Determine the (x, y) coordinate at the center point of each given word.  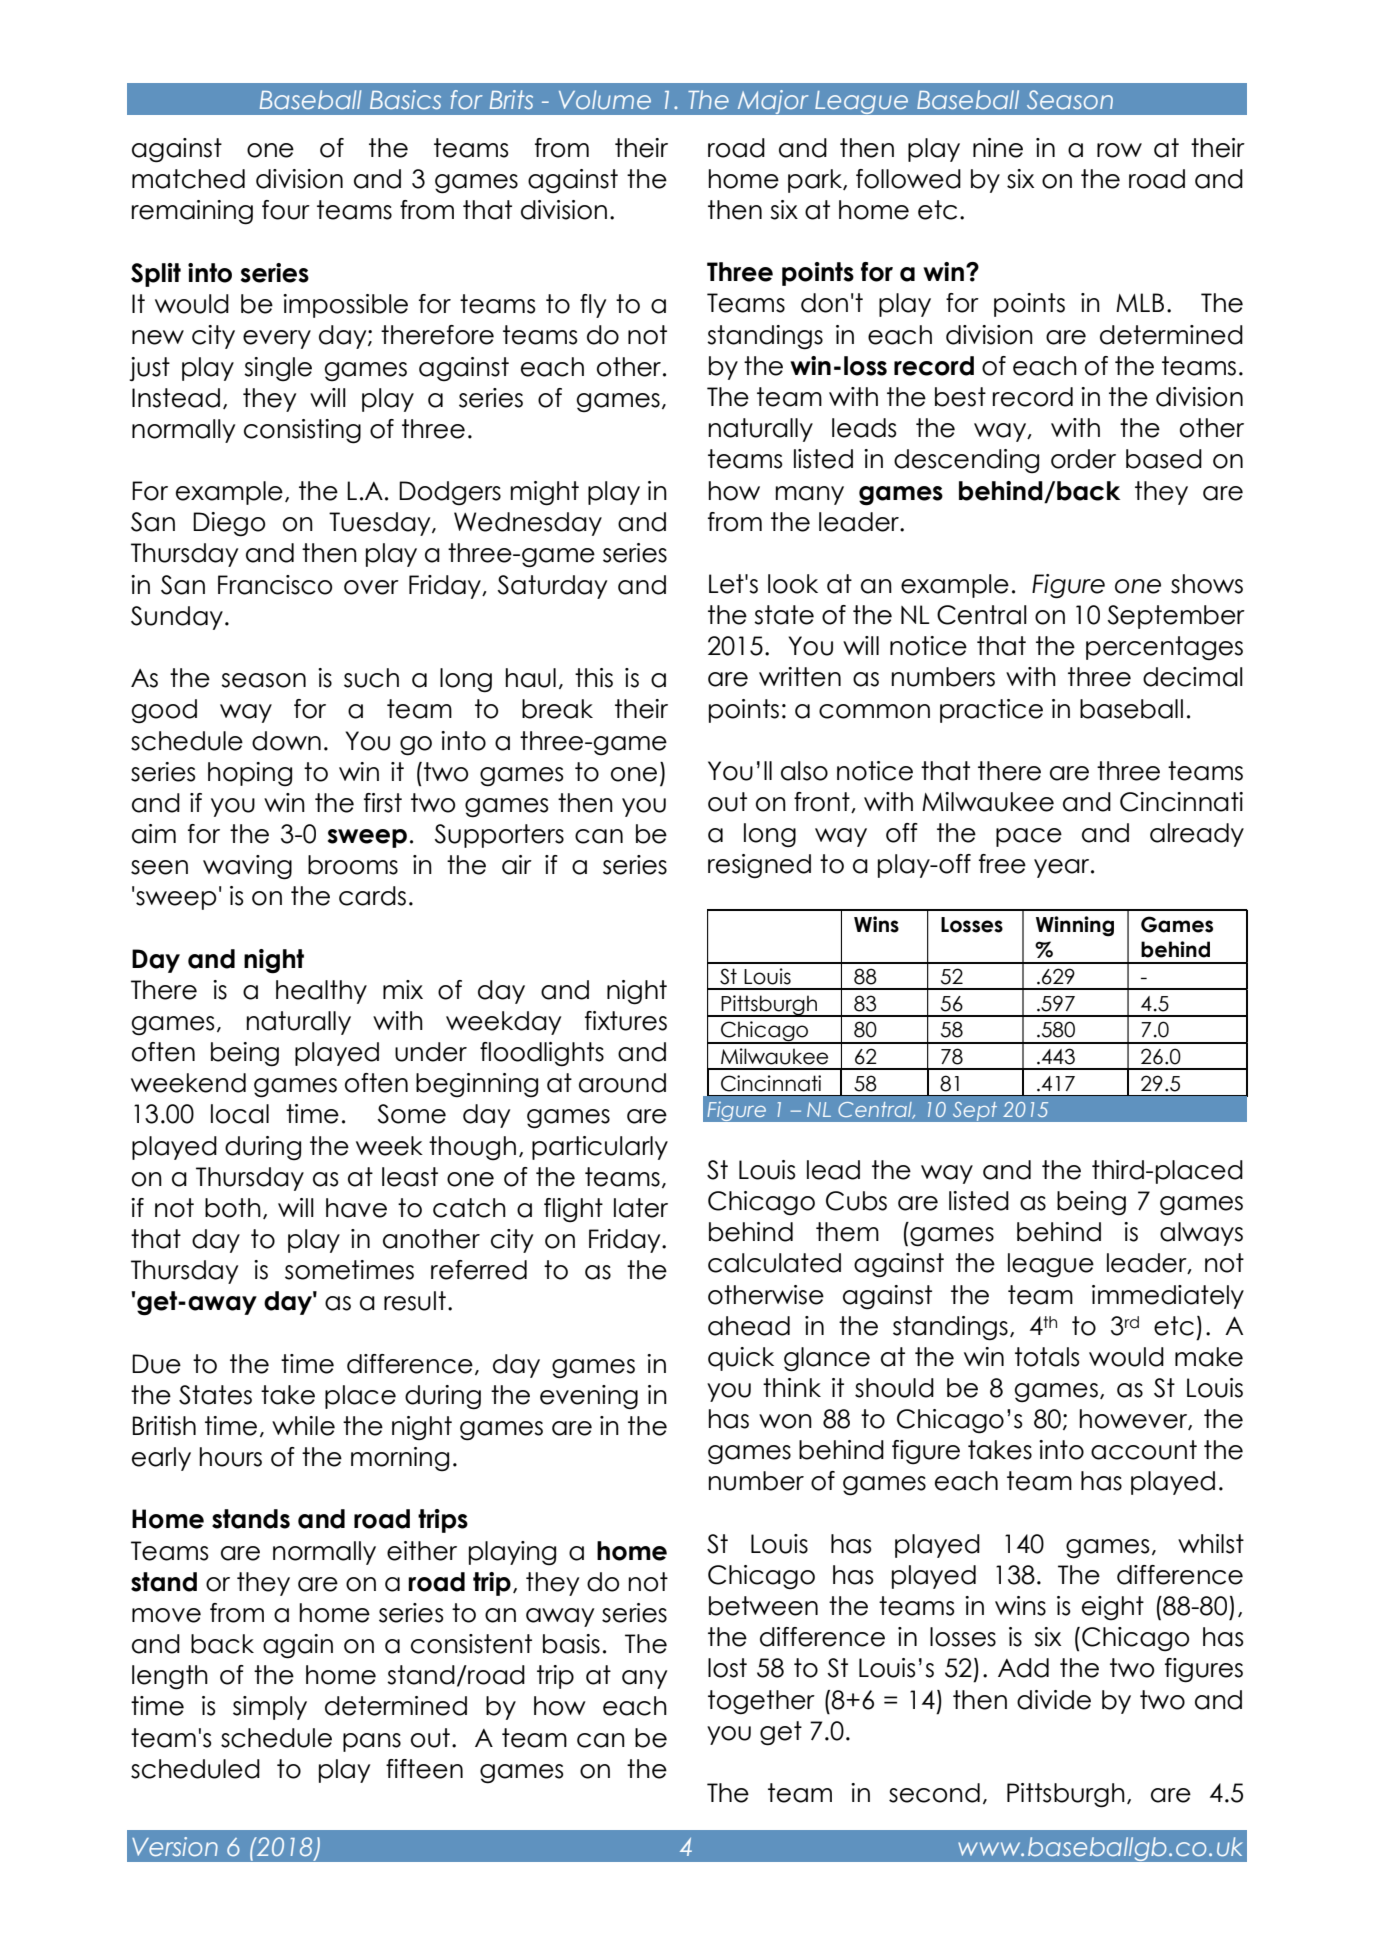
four (286, 210)
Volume (605, 99)
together (761, 1702)
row (1119, 150)
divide (1054, 1700)
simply (270, 1708)
